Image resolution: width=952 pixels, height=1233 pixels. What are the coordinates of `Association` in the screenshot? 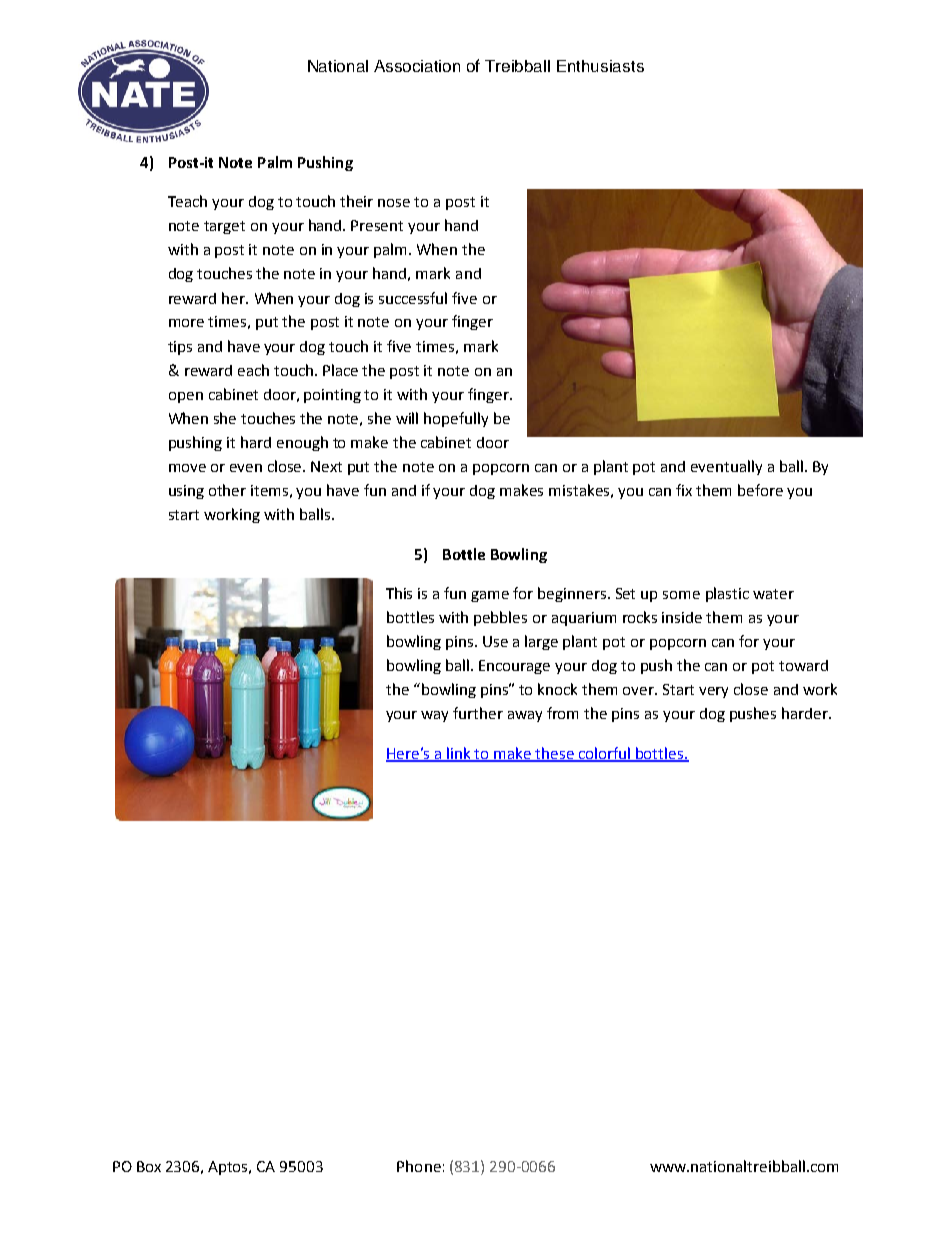 It's located at (417, 66).
